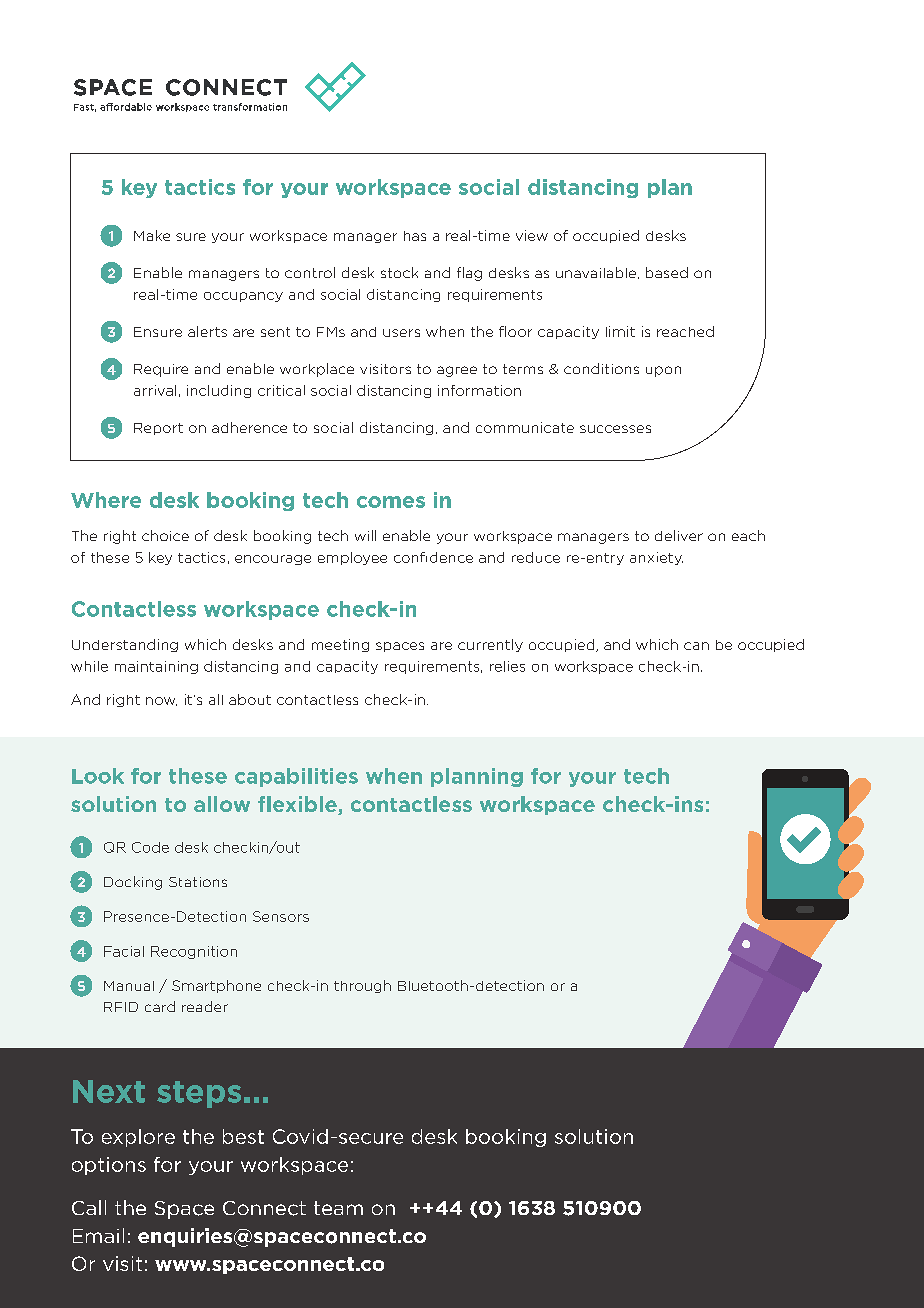 This screenshot has width=924, height=1308. I want to click on team, so click(338, 1208).
